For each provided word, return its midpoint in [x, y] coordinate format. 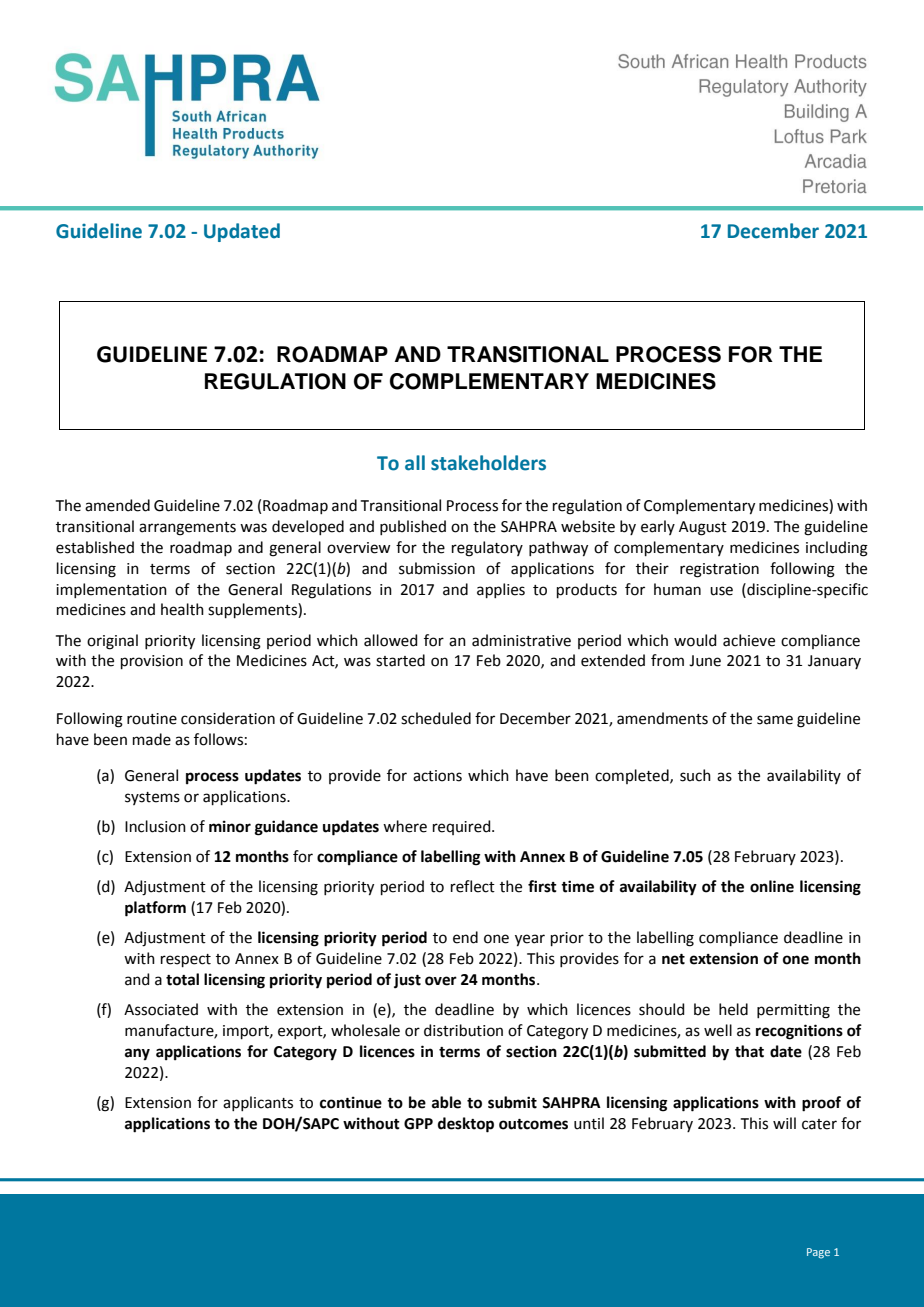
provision [152, 662]
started [400, 660]
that [749, 1051]
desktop [466, 1125]
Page [818, 1253]
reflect [473, 886]
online [772, 886]
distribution [463, 1030]
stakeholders [488, 463]
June [705, 661]
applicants [258, 1103]
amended [117, 505]
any [137, 1054]
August [703, 528]
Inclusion [155, 826]
